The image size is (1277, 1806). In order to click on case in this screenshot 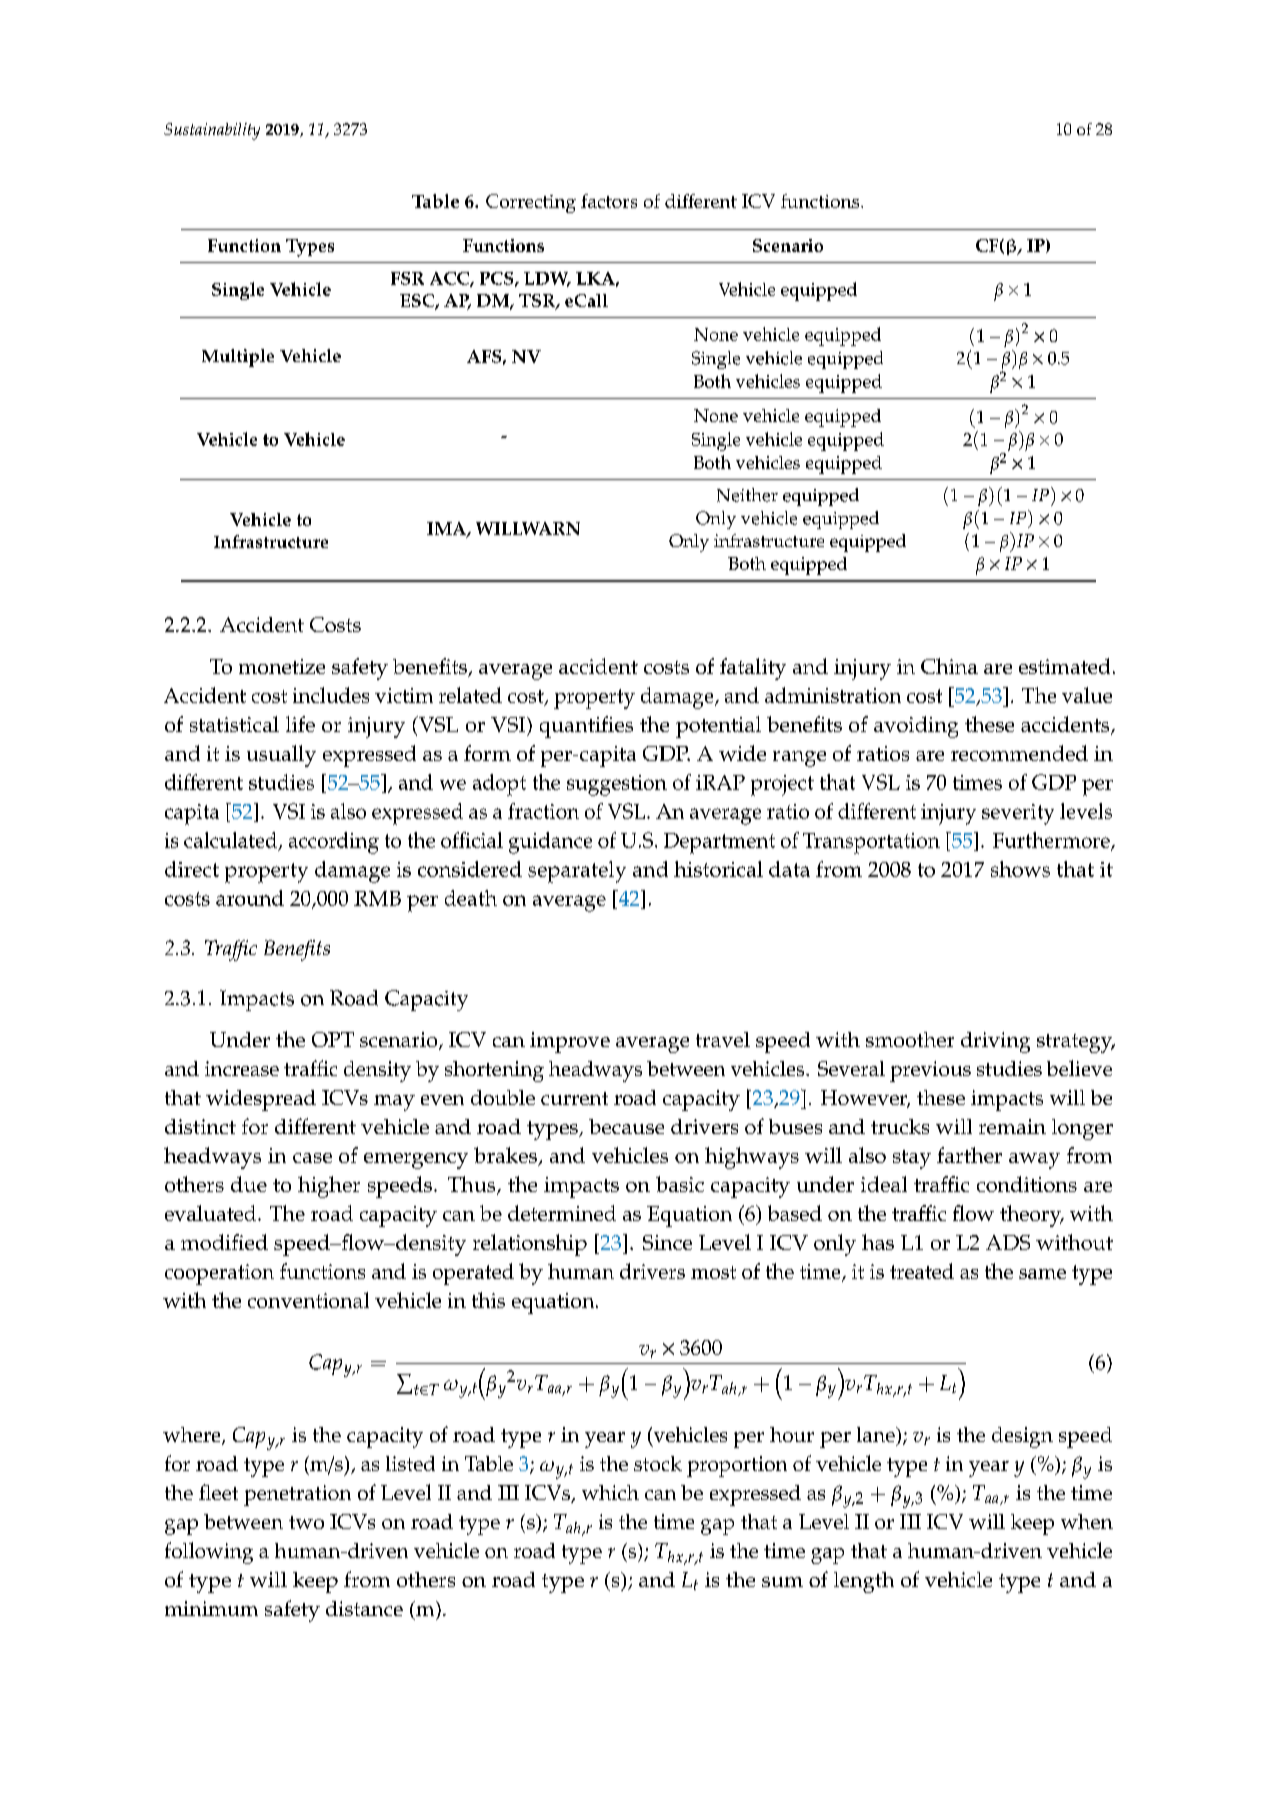, I will do `click(312, 1158)`.
